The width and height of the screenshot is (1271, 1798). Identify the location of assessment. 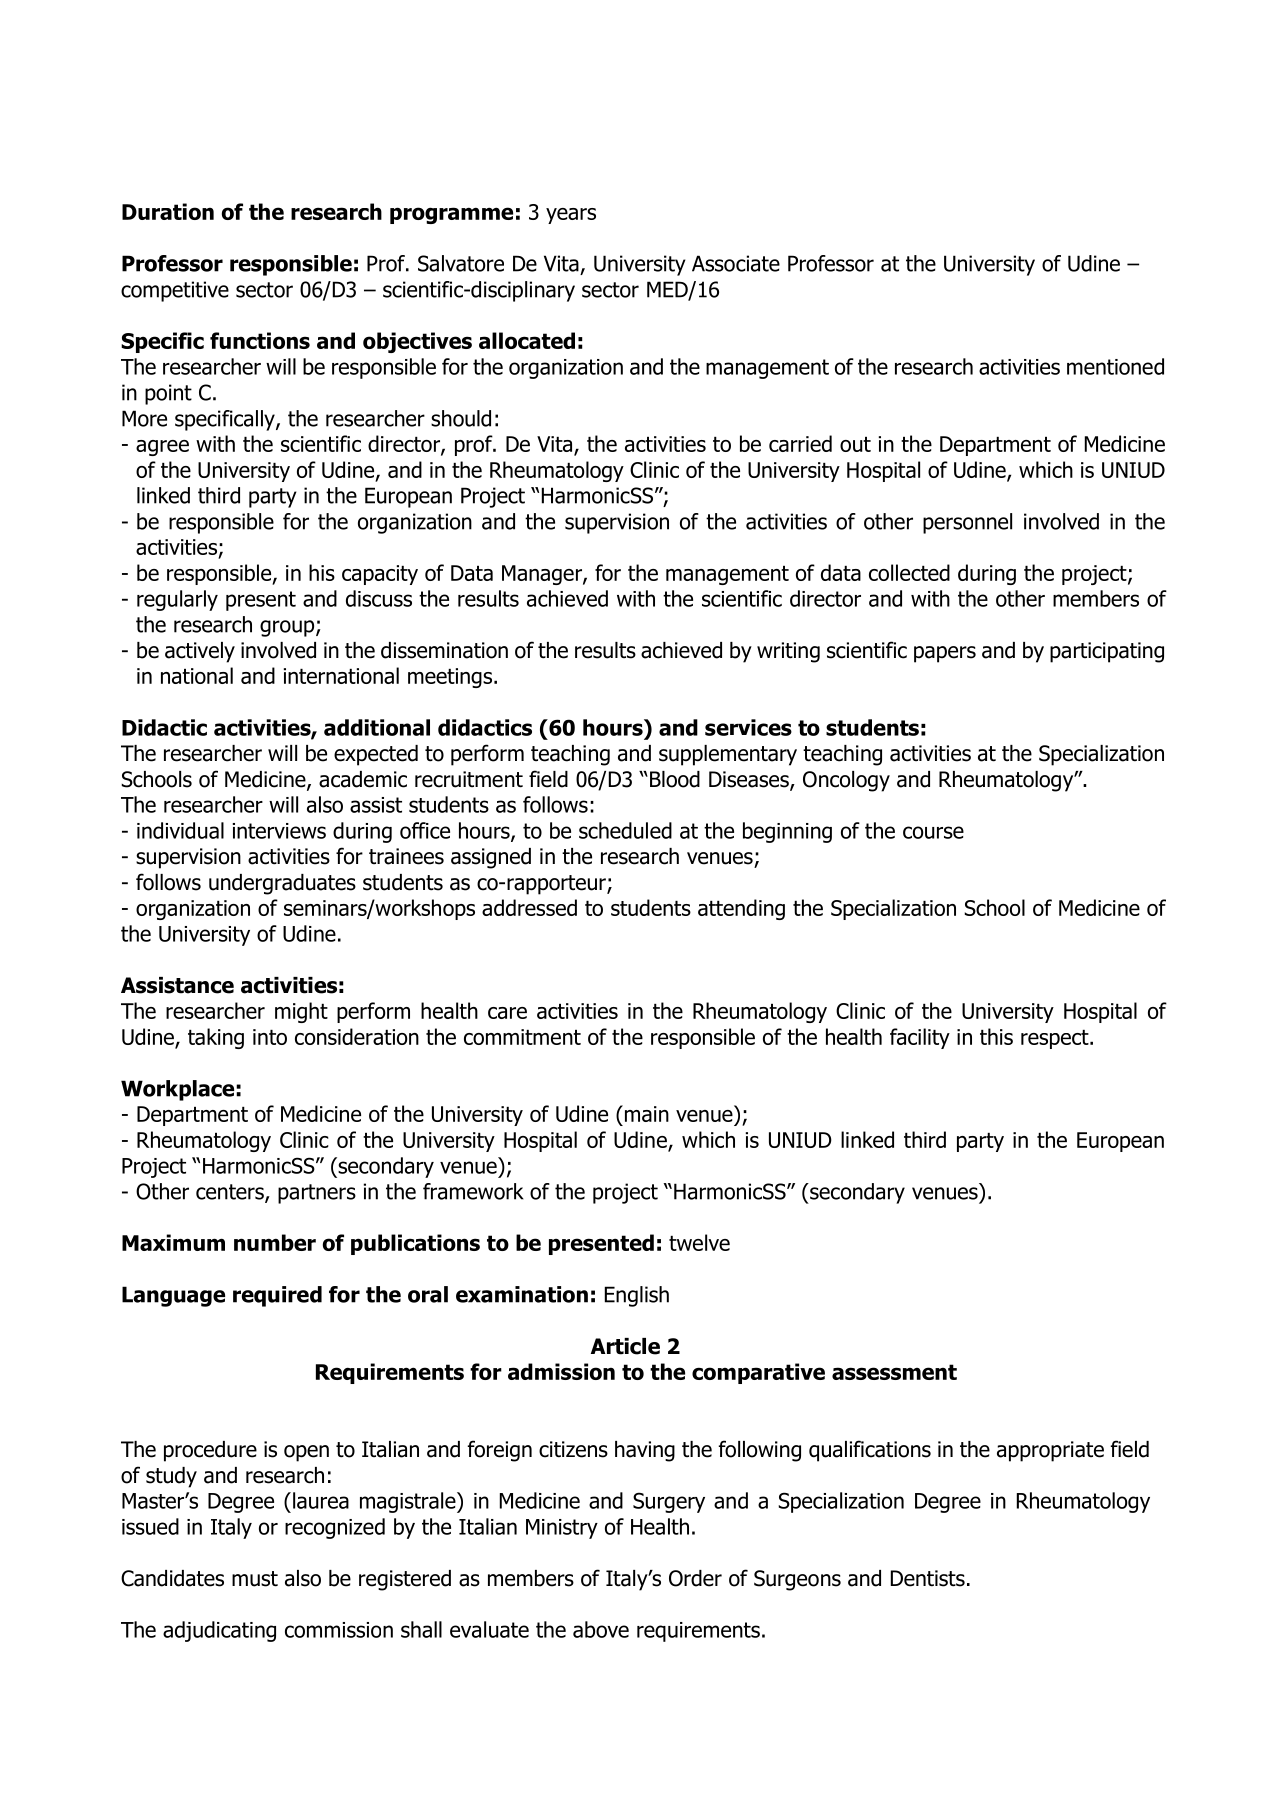
(894, 1372).
